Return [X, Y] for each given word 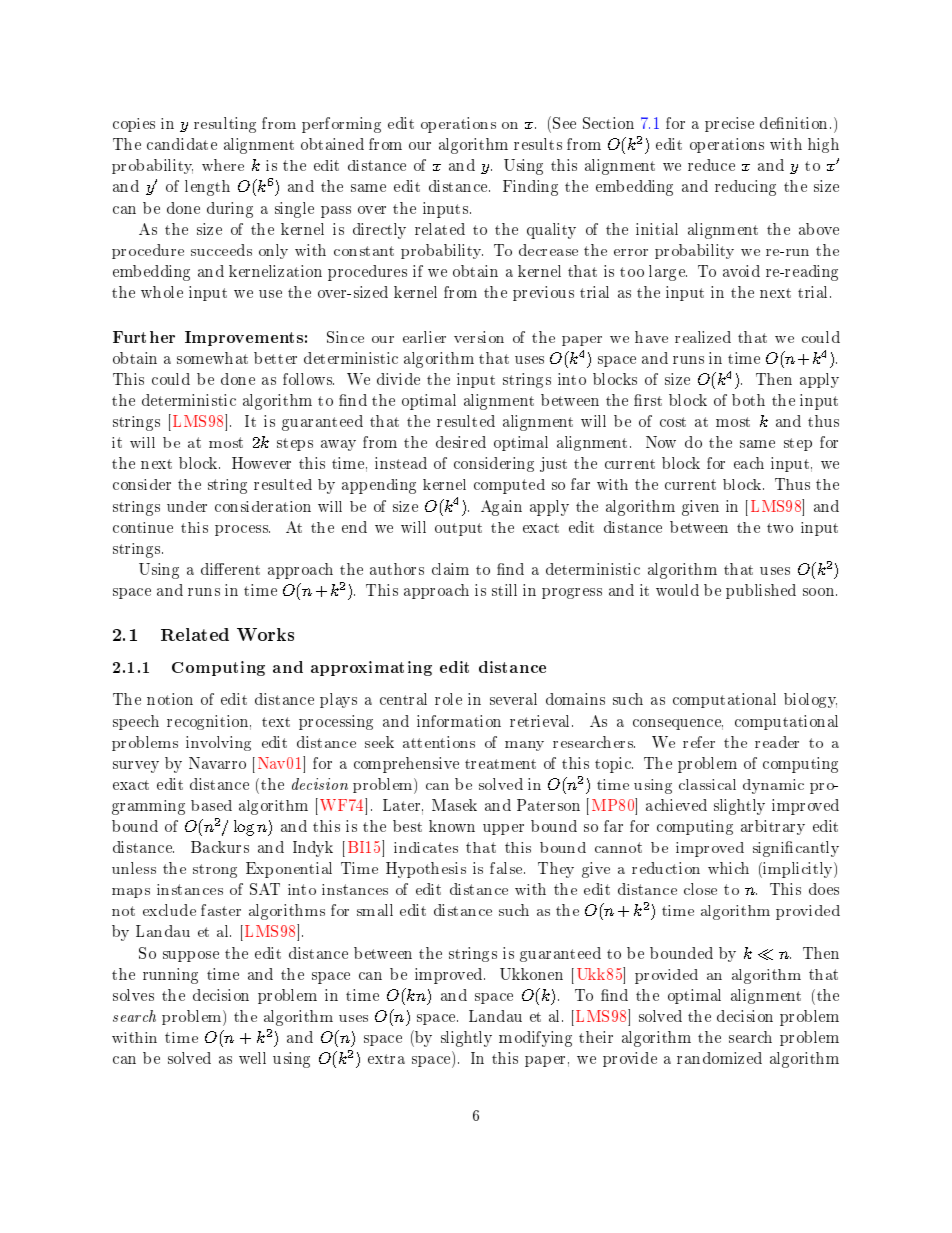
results [538, 144]
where [223, 165]
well [252, 1058]
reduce [711, 165]
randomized [719, 1058]
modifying [535, 1039]
